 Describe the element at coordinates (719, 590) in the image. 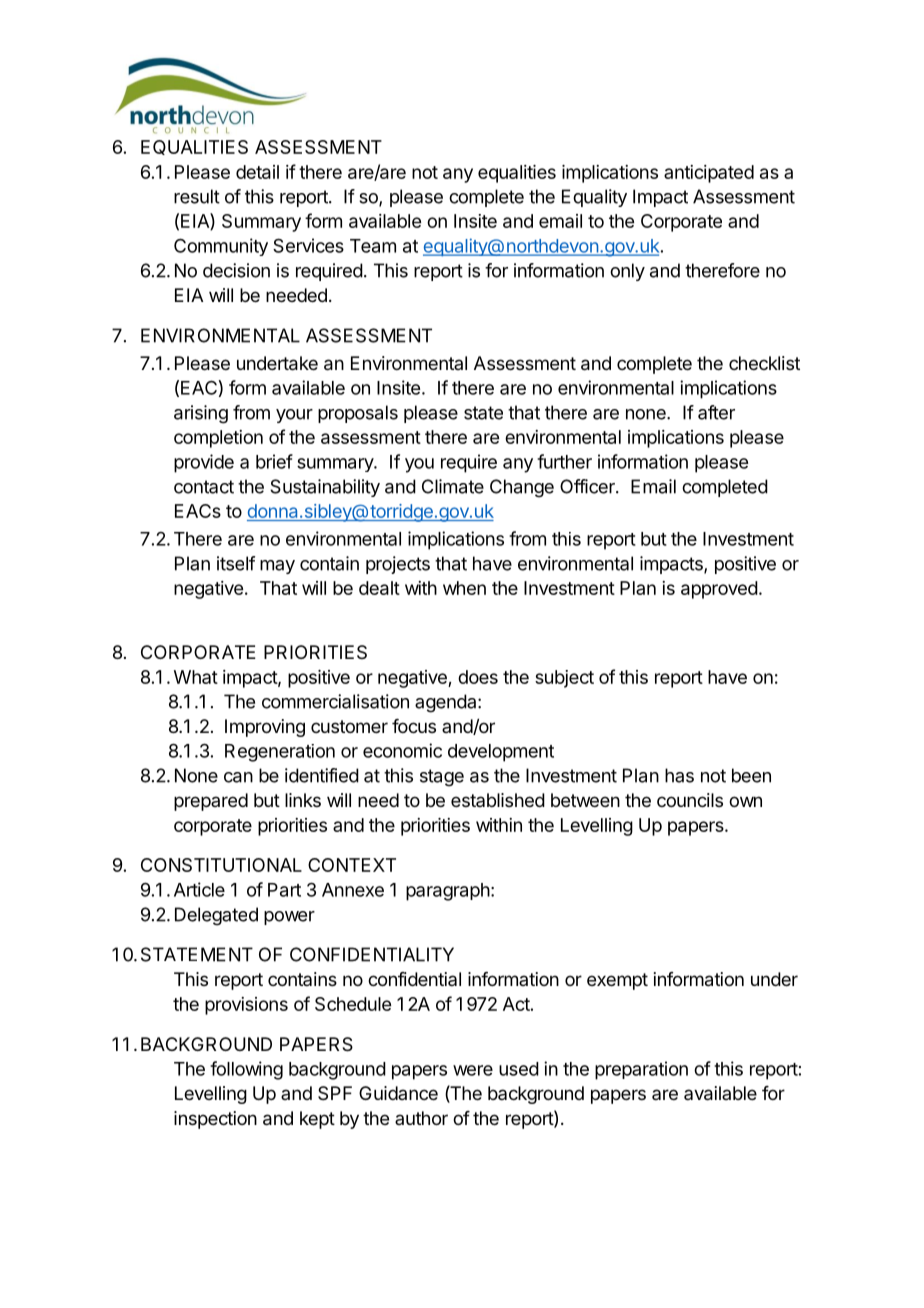

I see `approved` at that location.
